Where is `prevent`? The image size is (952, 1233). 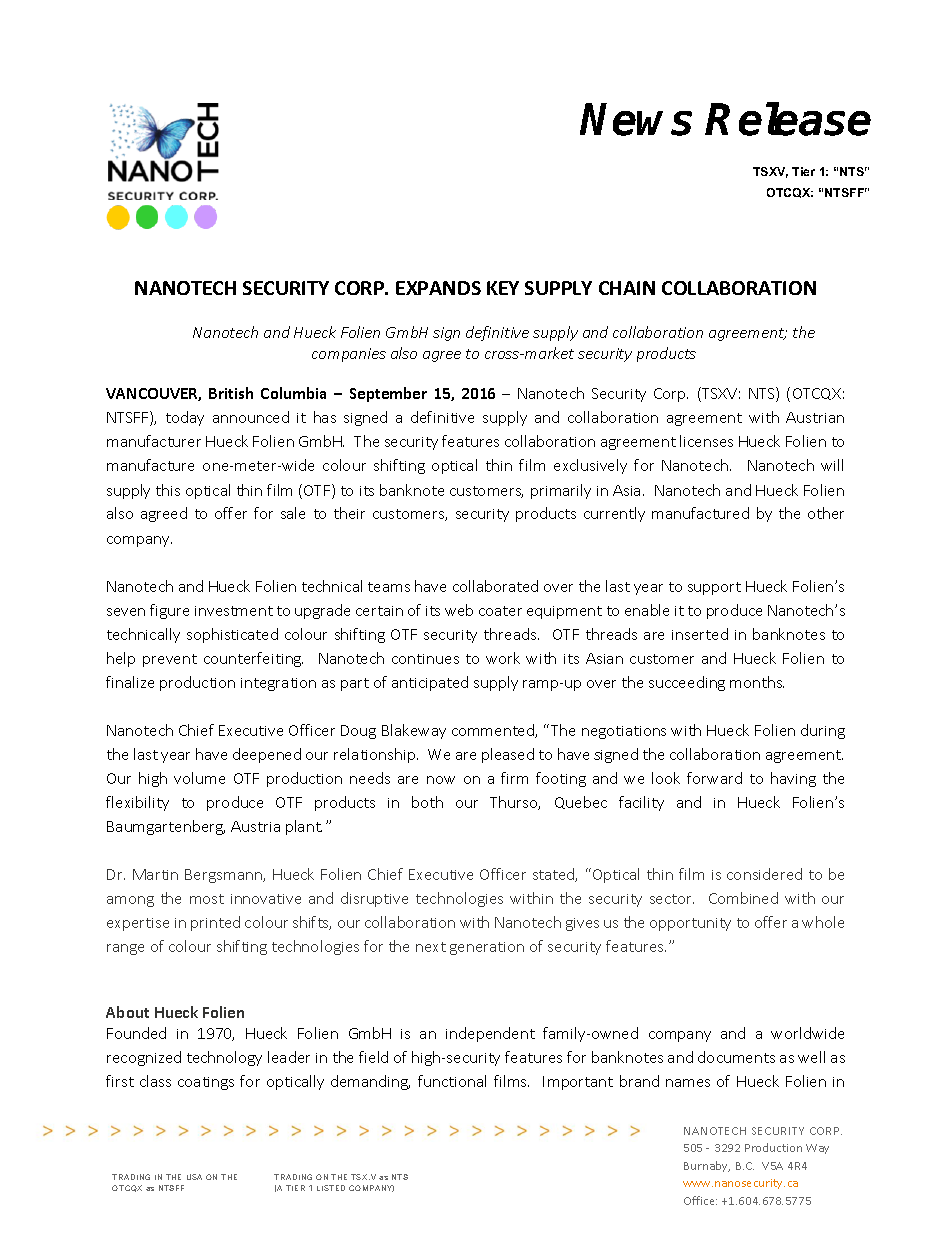
prevent is located at coordinates (170, 660).
